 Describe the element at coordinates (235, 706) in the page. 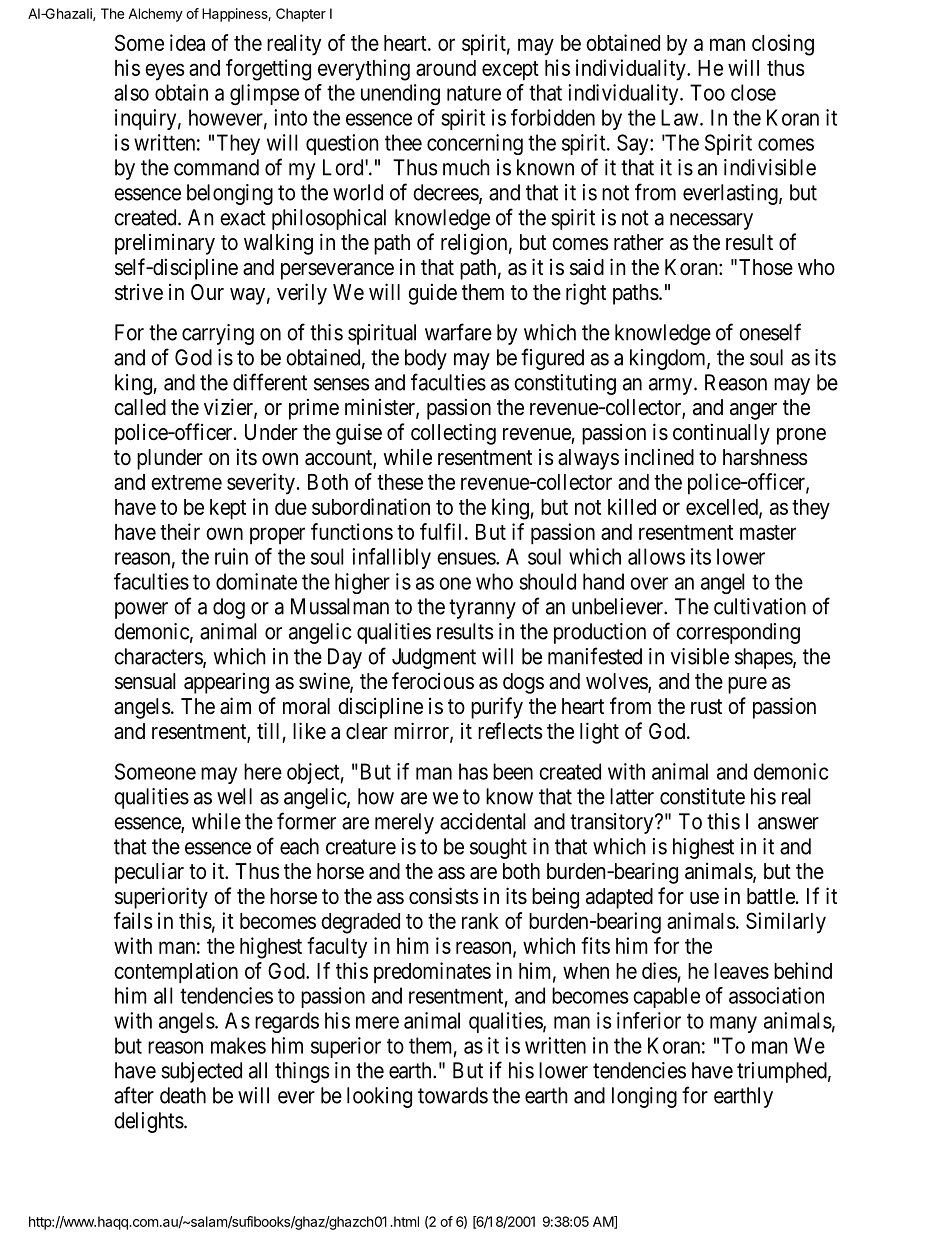

I see `aim` at that location.
